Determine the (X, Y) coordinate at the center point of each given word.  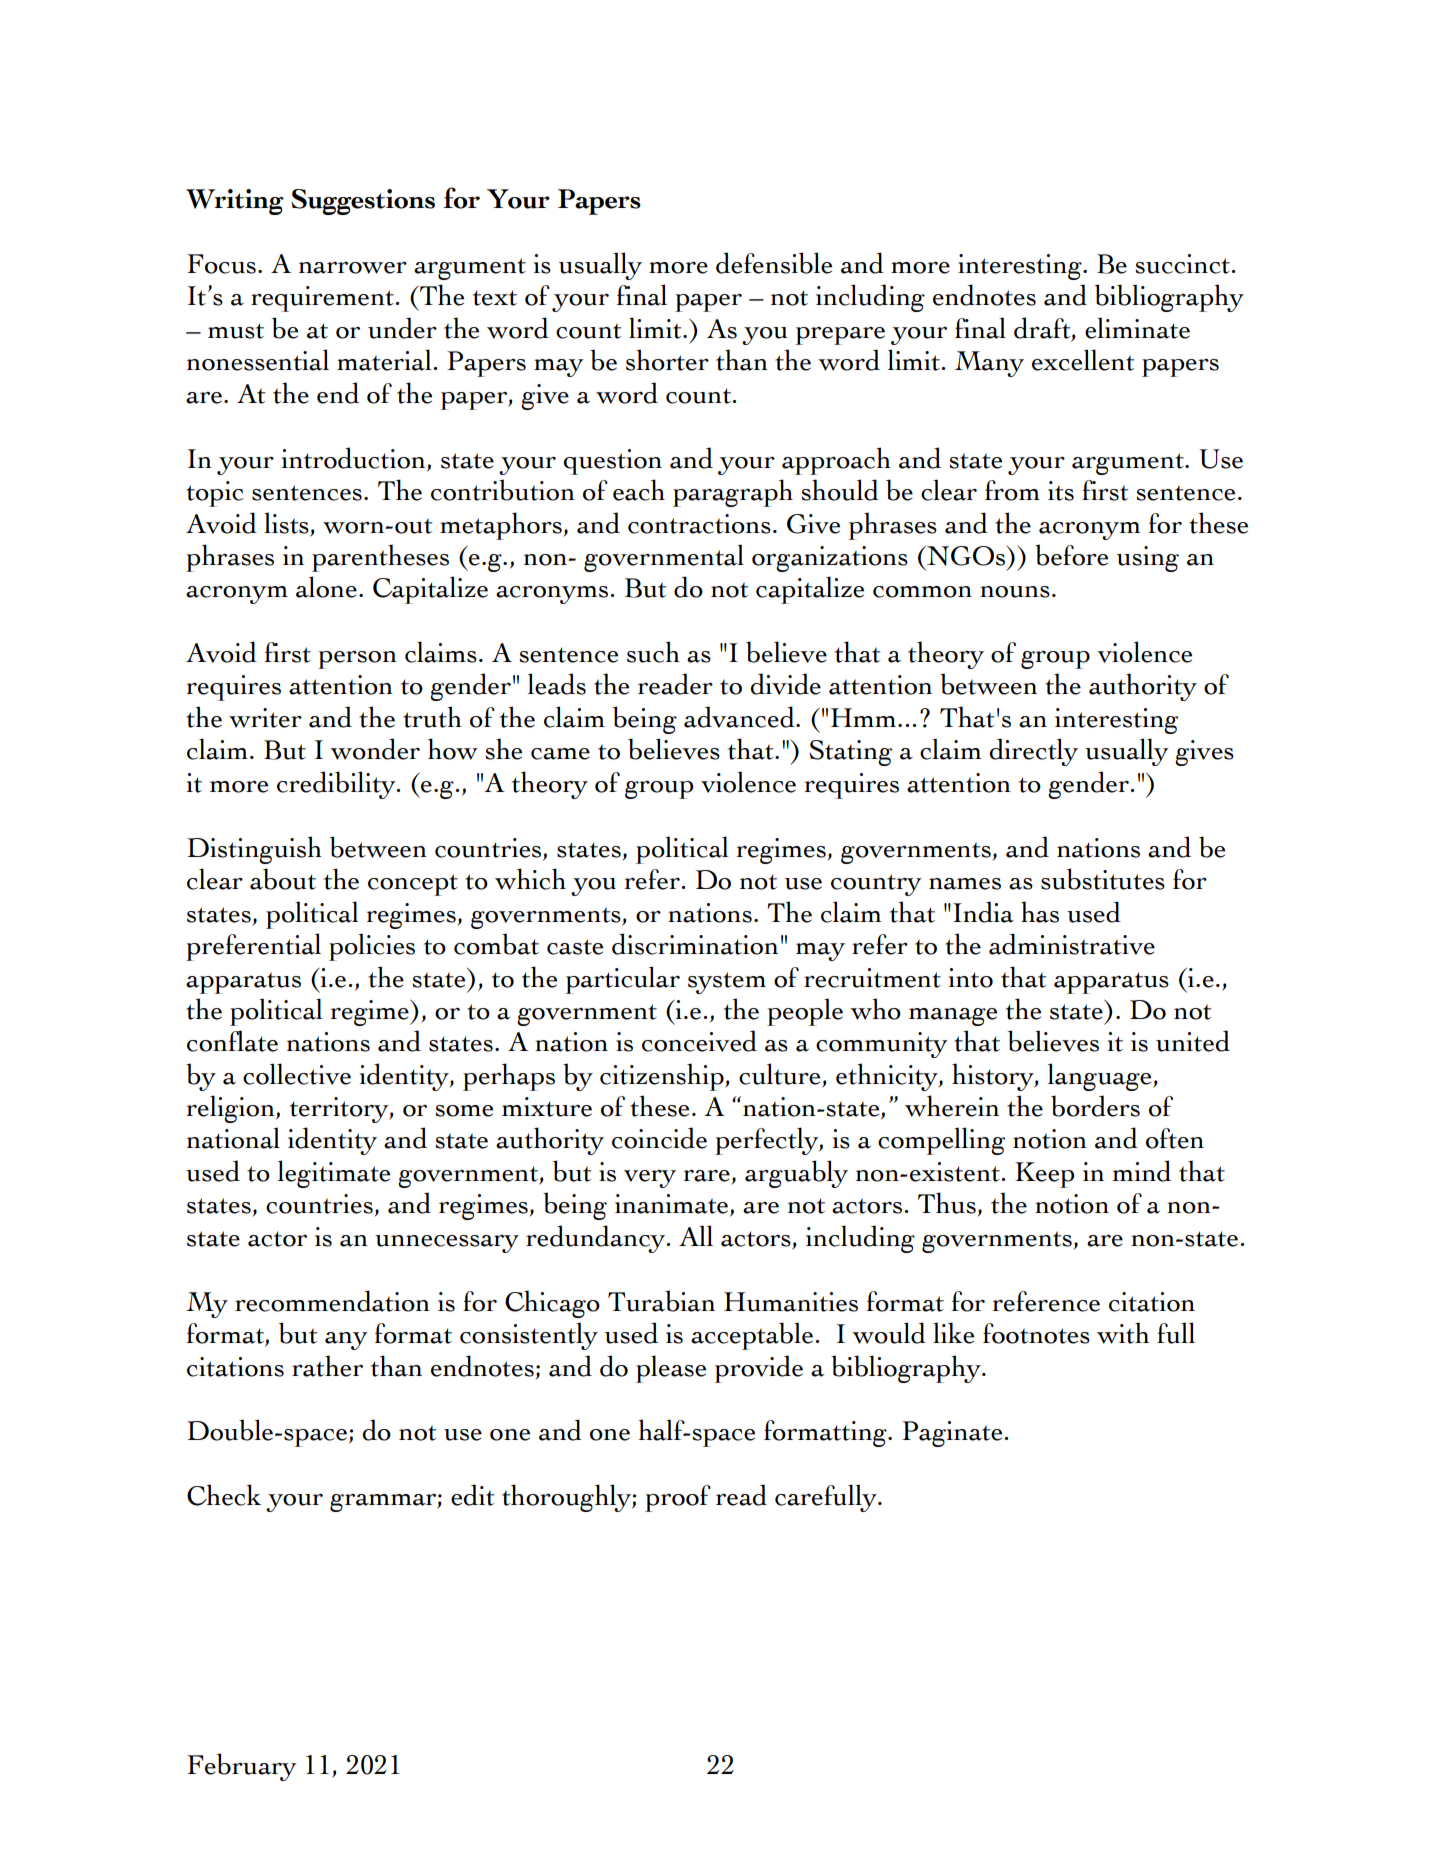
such (653, 652)
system (727, 983)
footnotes (1036, 1333)
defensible (774, 263)
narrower (353, 268)
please (671, 1369)
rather (327, 1366)
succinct (1182, 264)
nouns (1015, 592)
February (242, 1767)
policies (372, 947)
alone (326, 587)
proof (678, 1498)
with (1123, 1333)
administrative (1072, 944)
